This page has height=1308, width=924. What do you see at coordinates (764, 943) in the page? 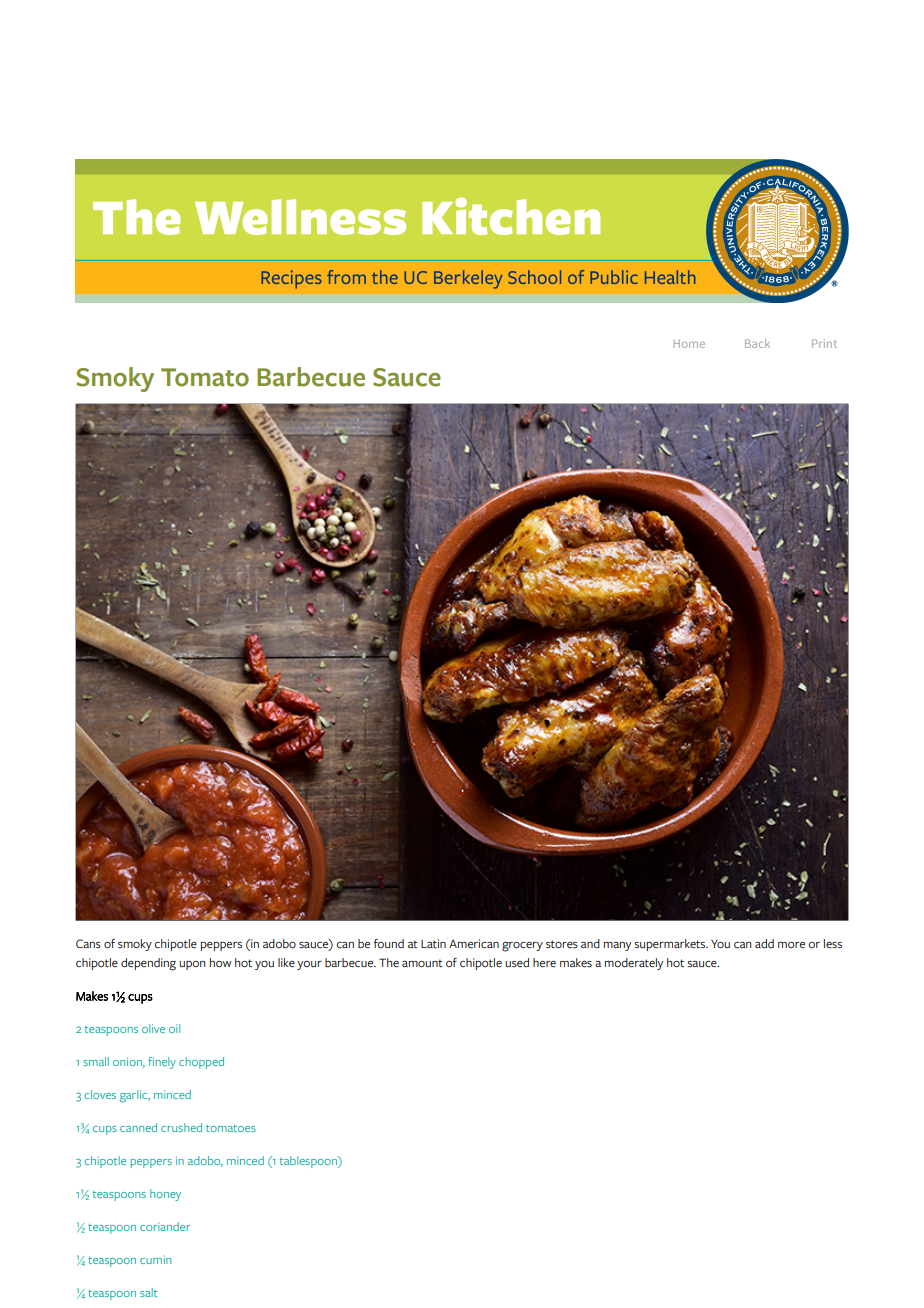
I see `add` at bounding box center [764, 943].
